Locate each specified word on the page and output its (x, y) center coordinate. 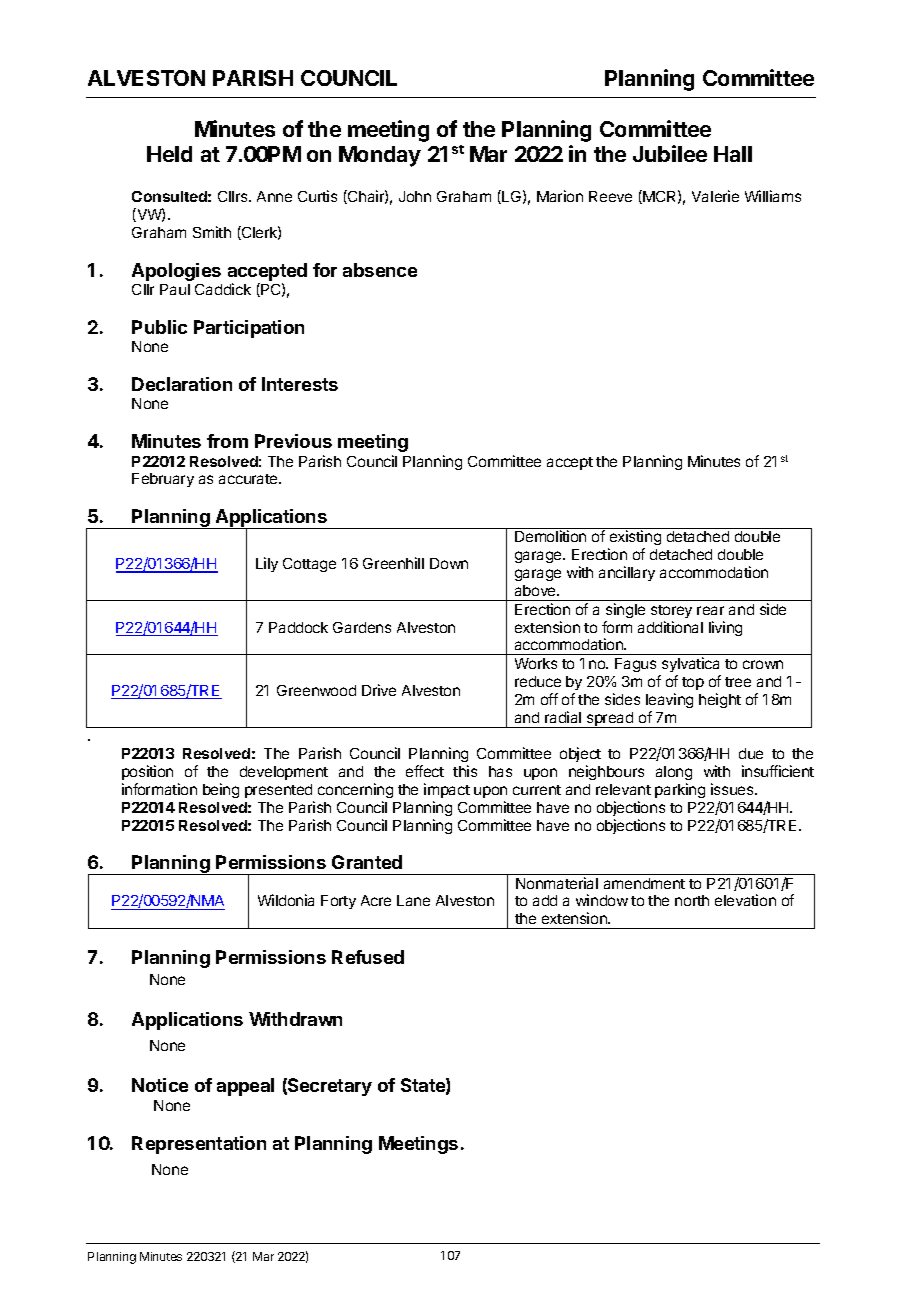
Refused (368, 957)
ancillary (627, 573)
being (221, 790)
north (692, 900)
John (415, 196)
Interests (300, 384)
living (725, 628)
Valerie (715, 196)
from (227, 441)
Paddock (298, 627)
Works (536, 663)
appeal (245, 1087)
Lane (413, 900)
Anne (274, 196)
